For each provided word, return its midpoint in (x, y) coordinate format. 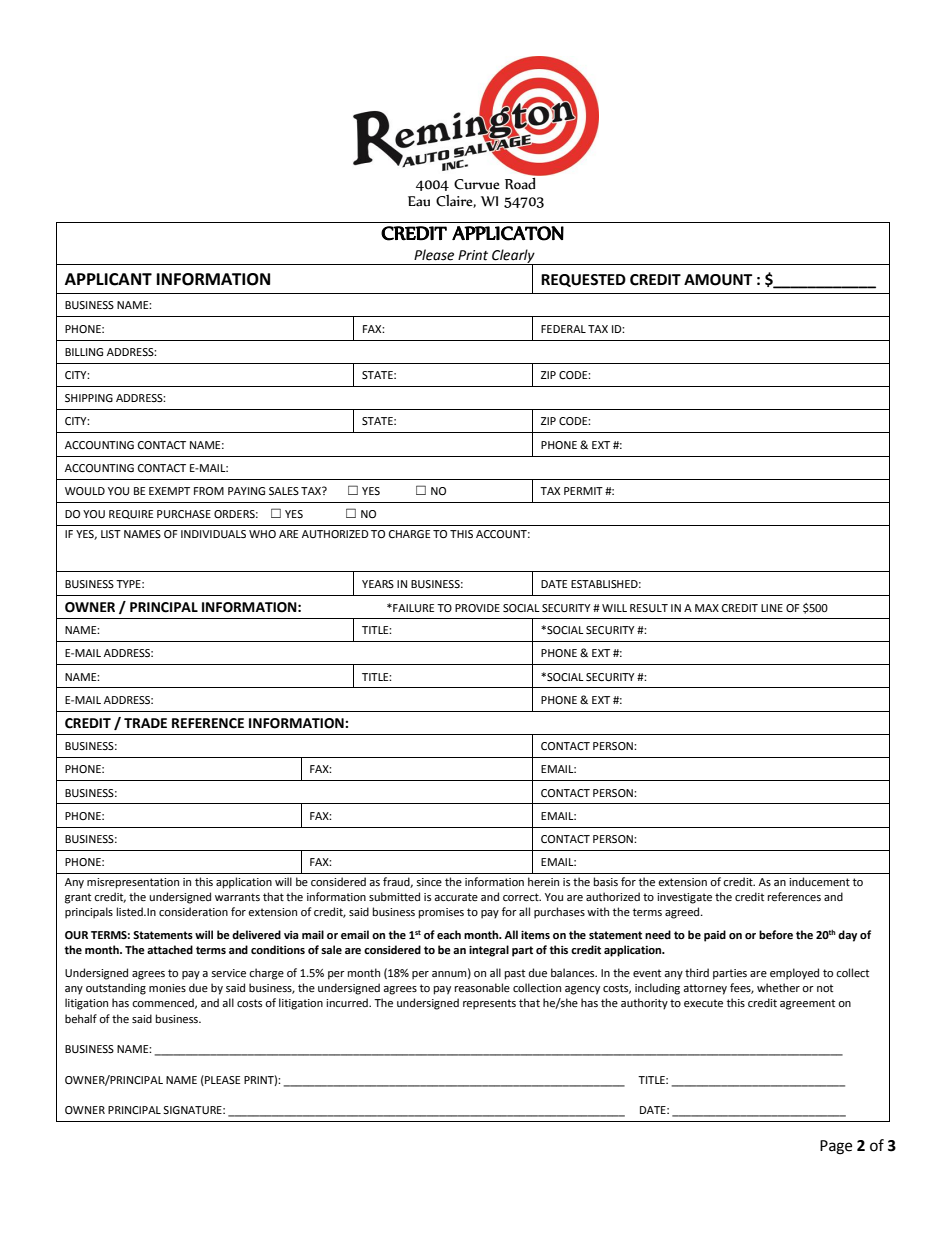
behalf (81, 1019)
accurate (456, 897)
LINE (772, 608)
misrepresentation (133, 883)
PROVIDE (477, 608)
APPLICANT (108, 279)
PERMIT (583, 491)
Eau (419, 201)
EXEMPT (169, 491)
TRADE (145, 723)
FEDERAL (563, 329)
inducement (819, 882)
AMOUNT (718, 280)
